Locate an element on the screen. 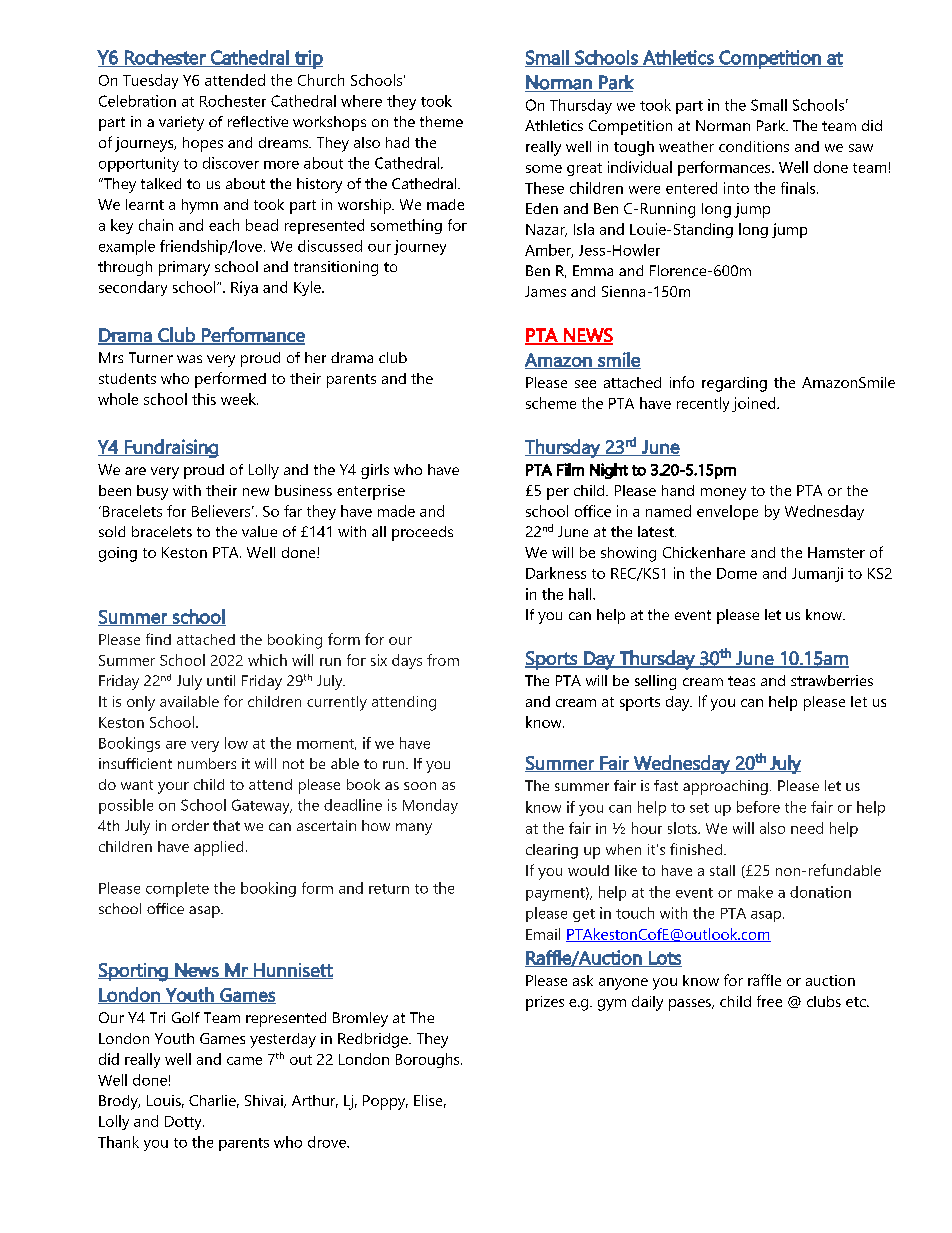 The image size is (952, 1233). Darkness is located at coordinates (556, 573).
